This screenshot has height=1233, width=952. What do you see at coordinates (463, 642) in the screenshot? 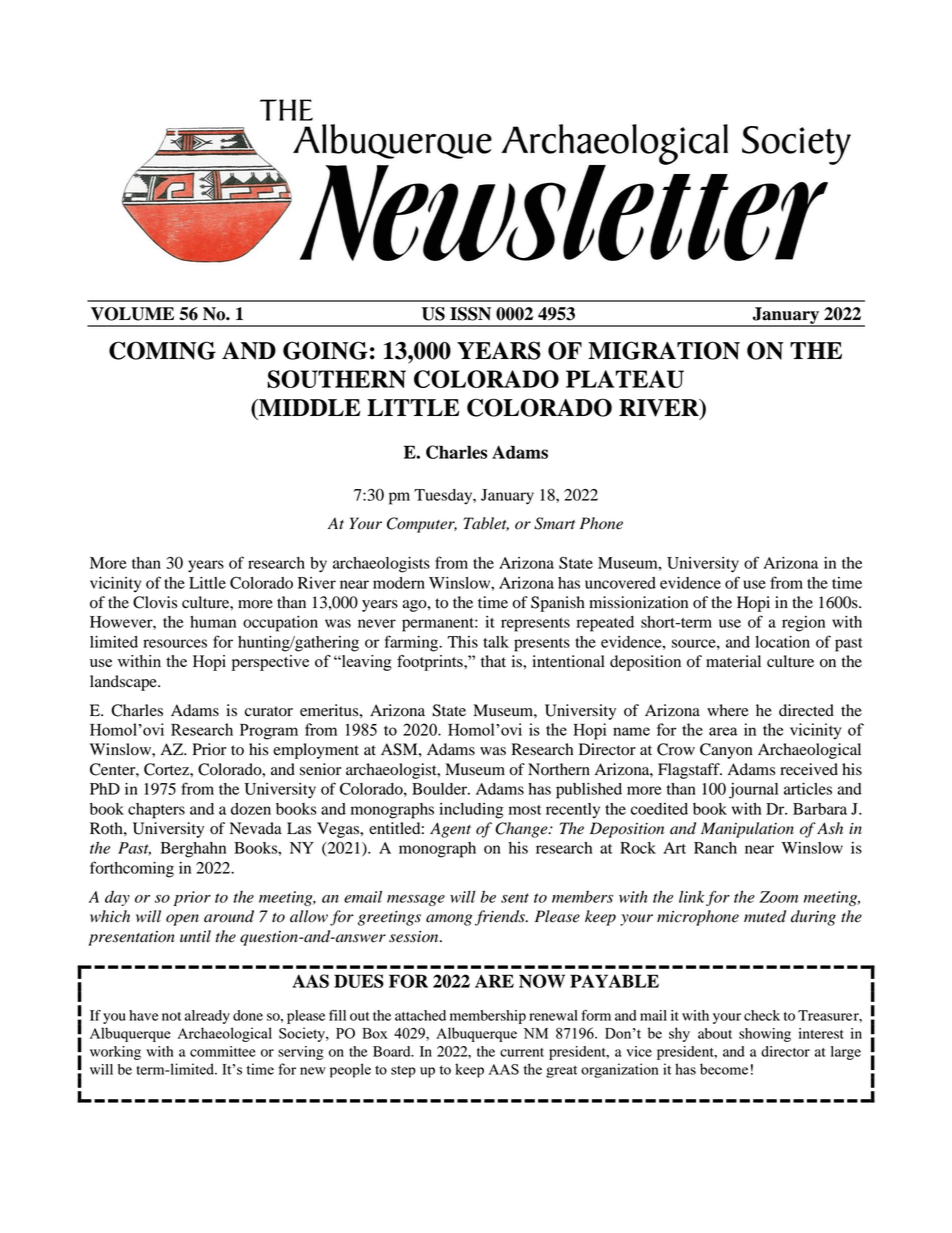
I see `This` at bounding box center [463, 642].
